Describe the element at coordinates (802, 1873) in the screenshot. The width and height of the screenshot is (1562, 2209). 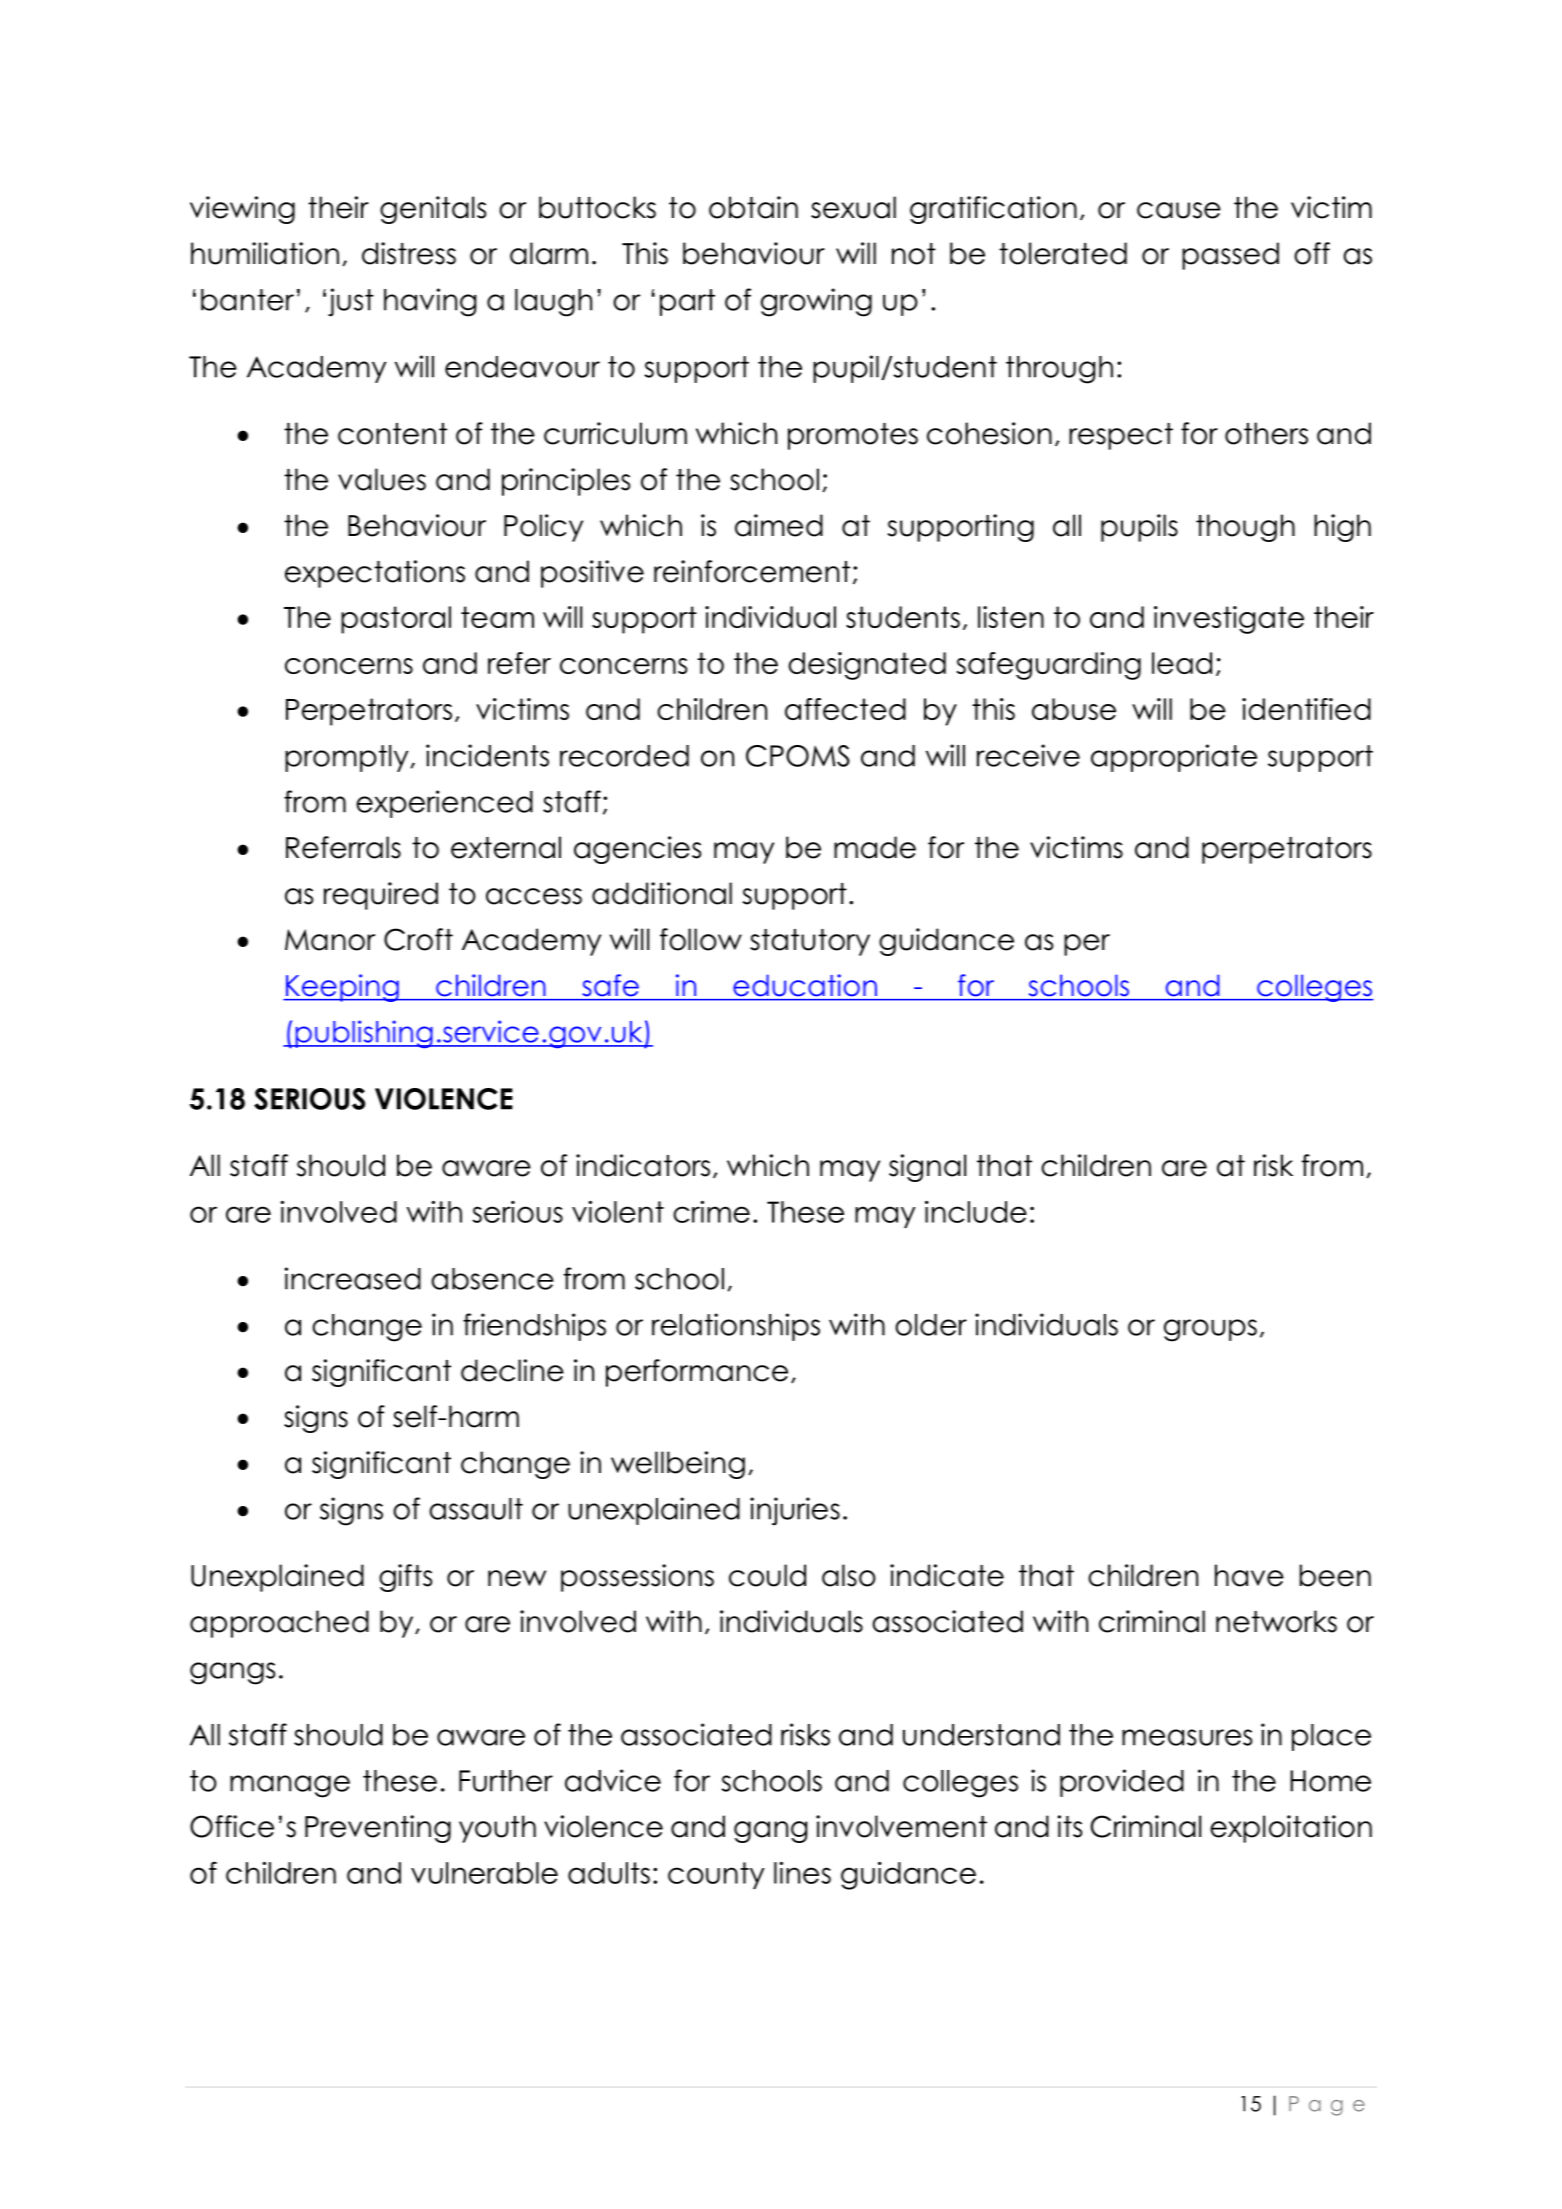
I see `lines` at that location.
